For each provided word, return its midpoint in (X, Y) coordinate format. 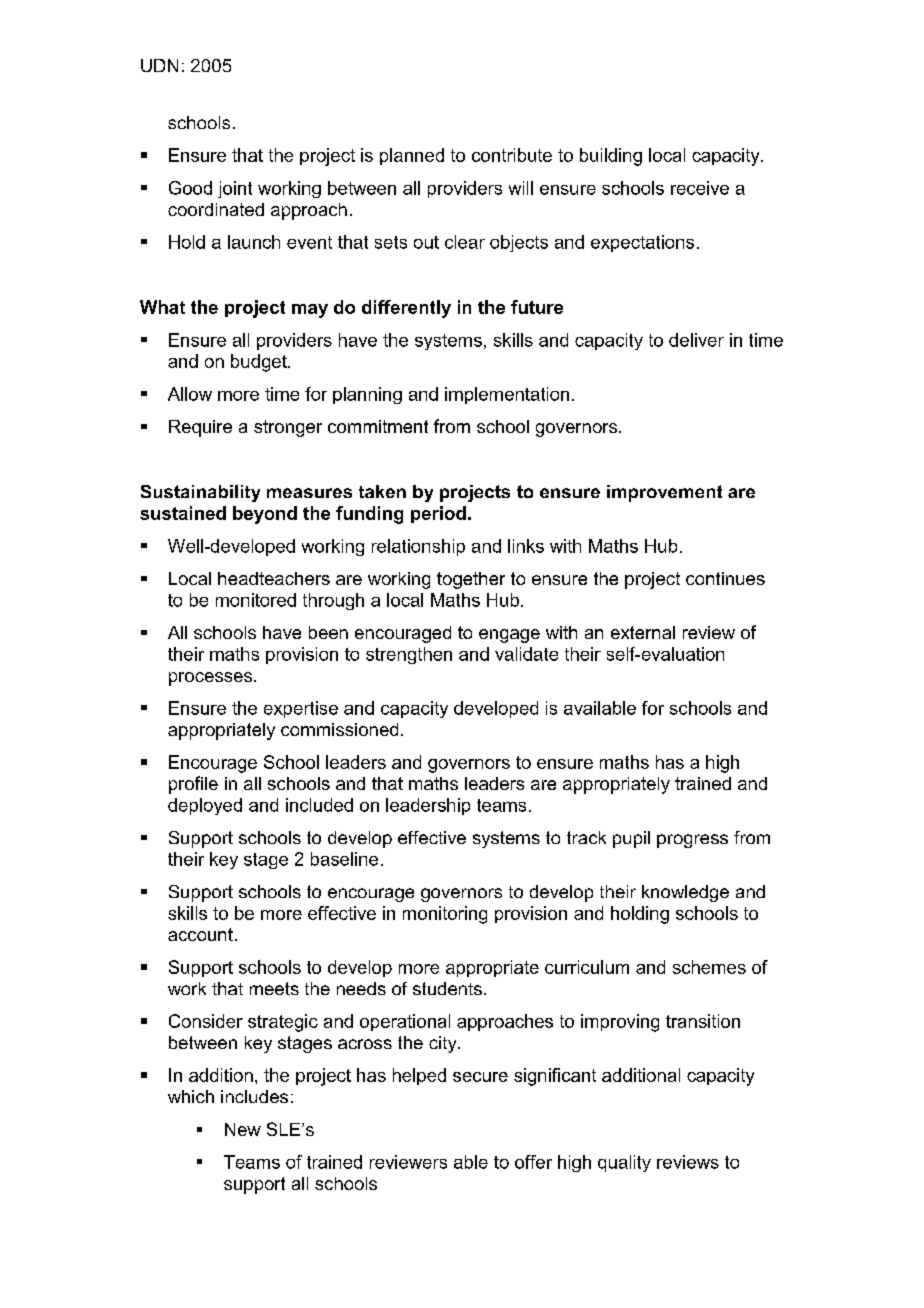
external (643, 632)
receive (700, 188)
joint (235, 189)
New (243, 1129)
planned (412, 156)
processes (210, 679)
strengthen (409, 655)
